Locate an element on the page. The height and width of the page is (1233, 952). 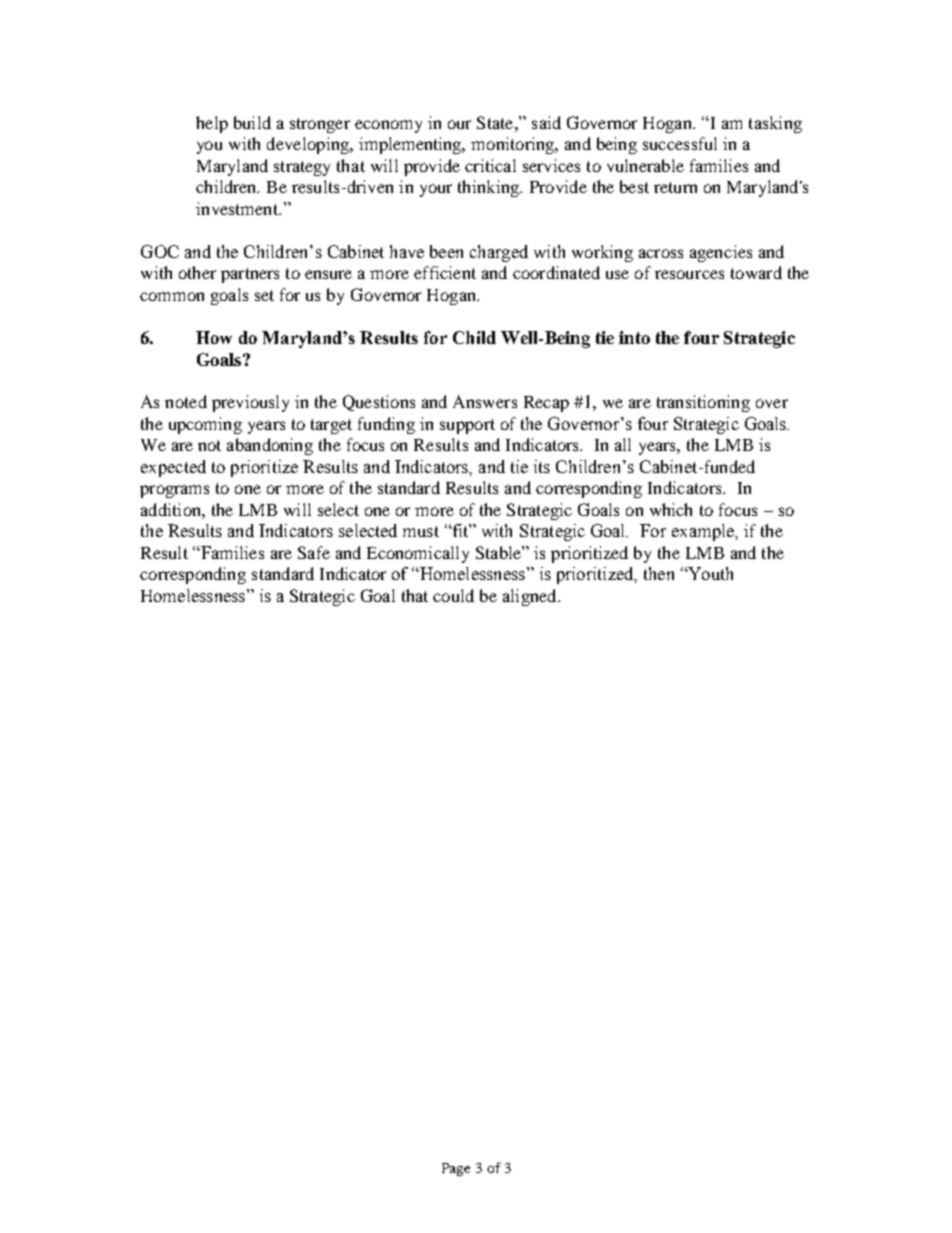
help is located at coordinates (212, 124).
